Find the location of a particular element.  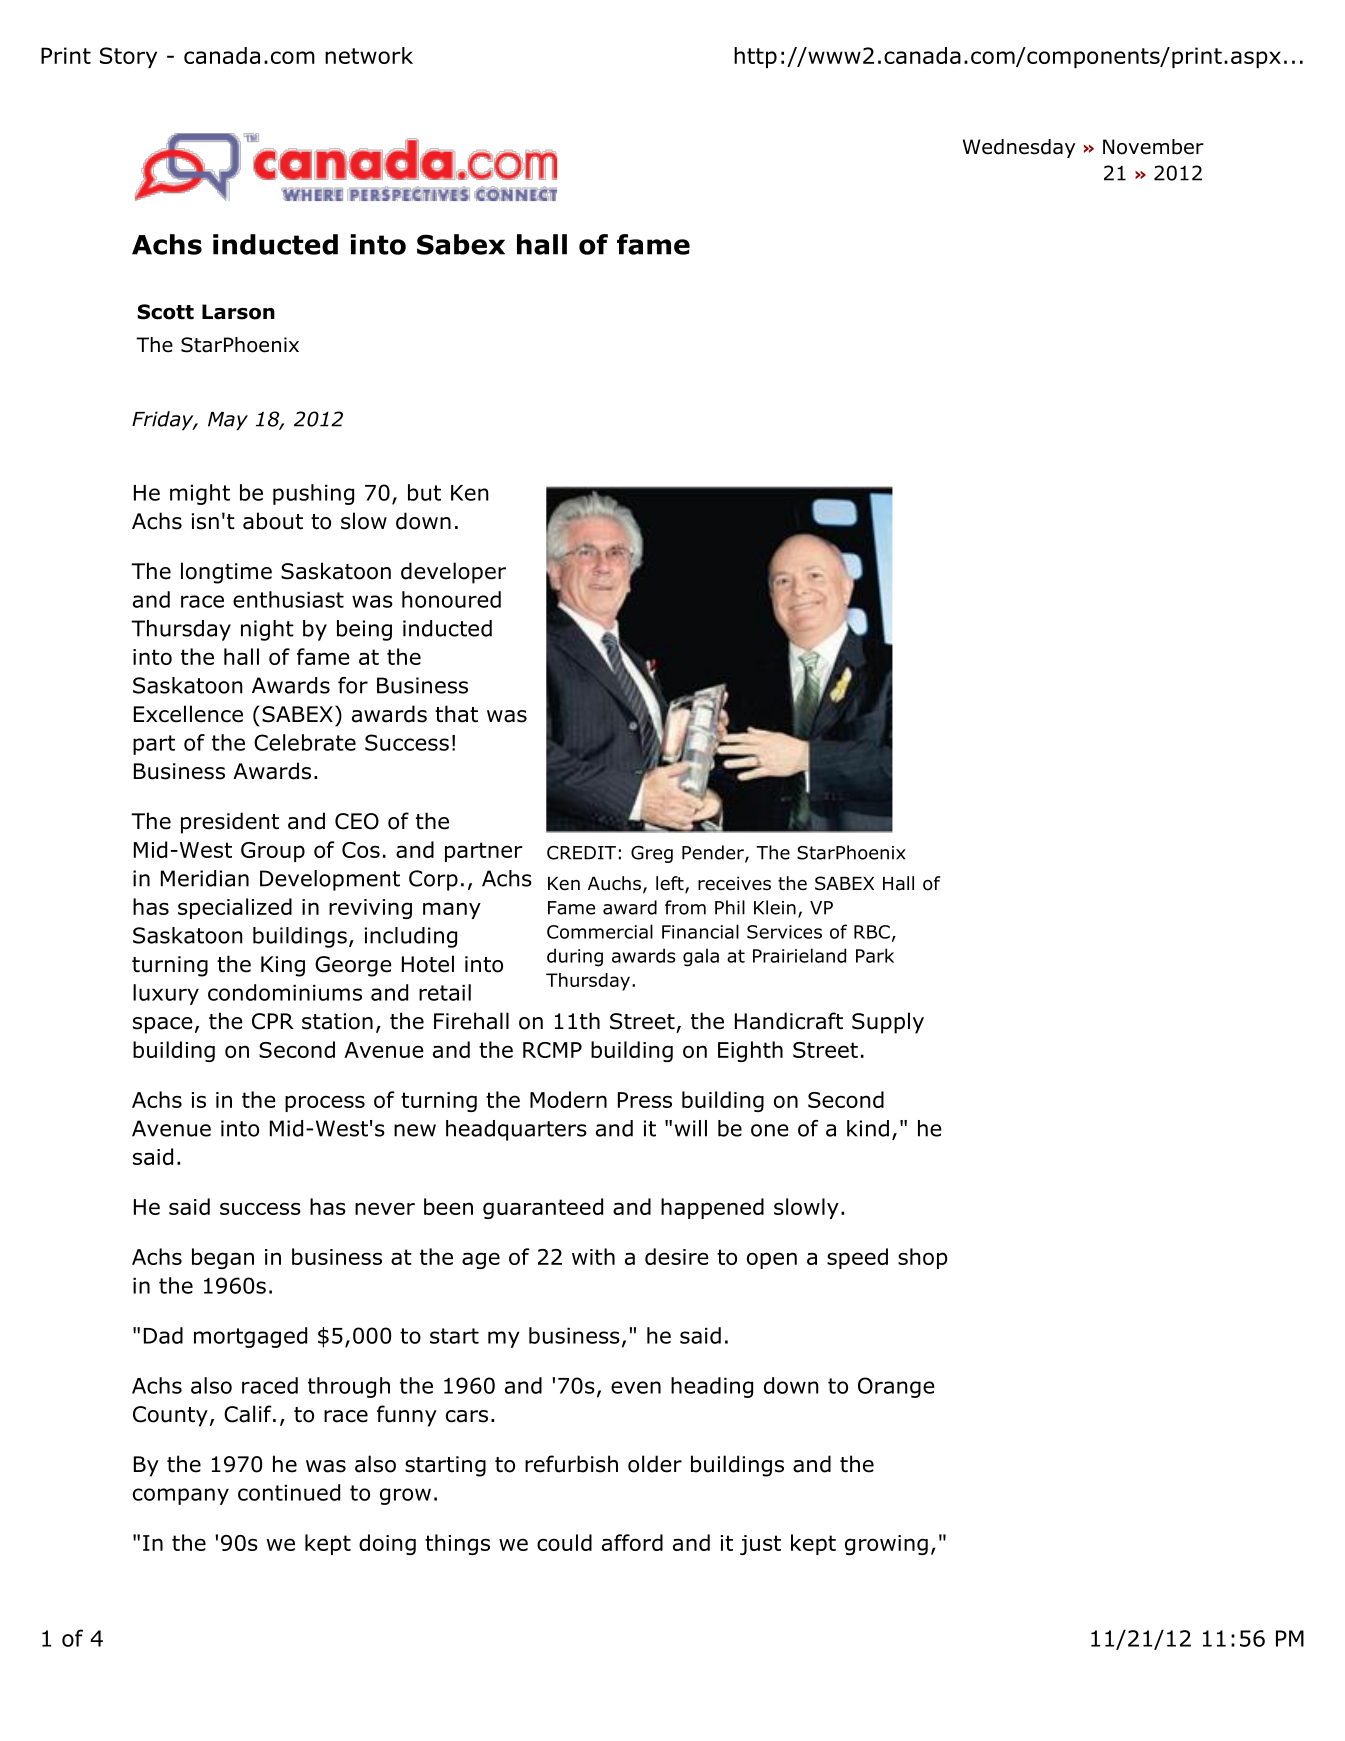

president is located at coordinates (230, 823).
